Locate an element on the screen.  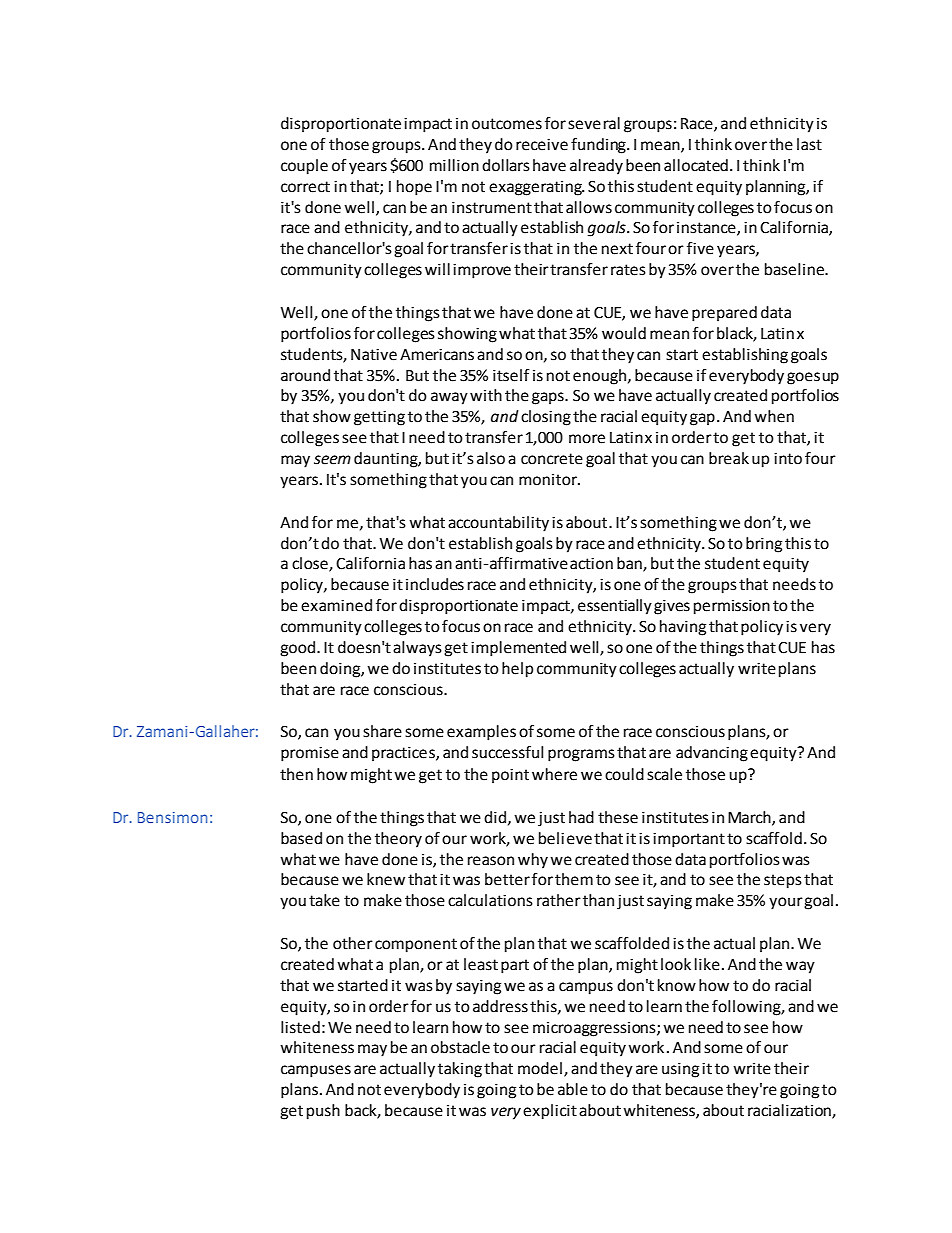
allocated is located at coordinates (696, 165).
